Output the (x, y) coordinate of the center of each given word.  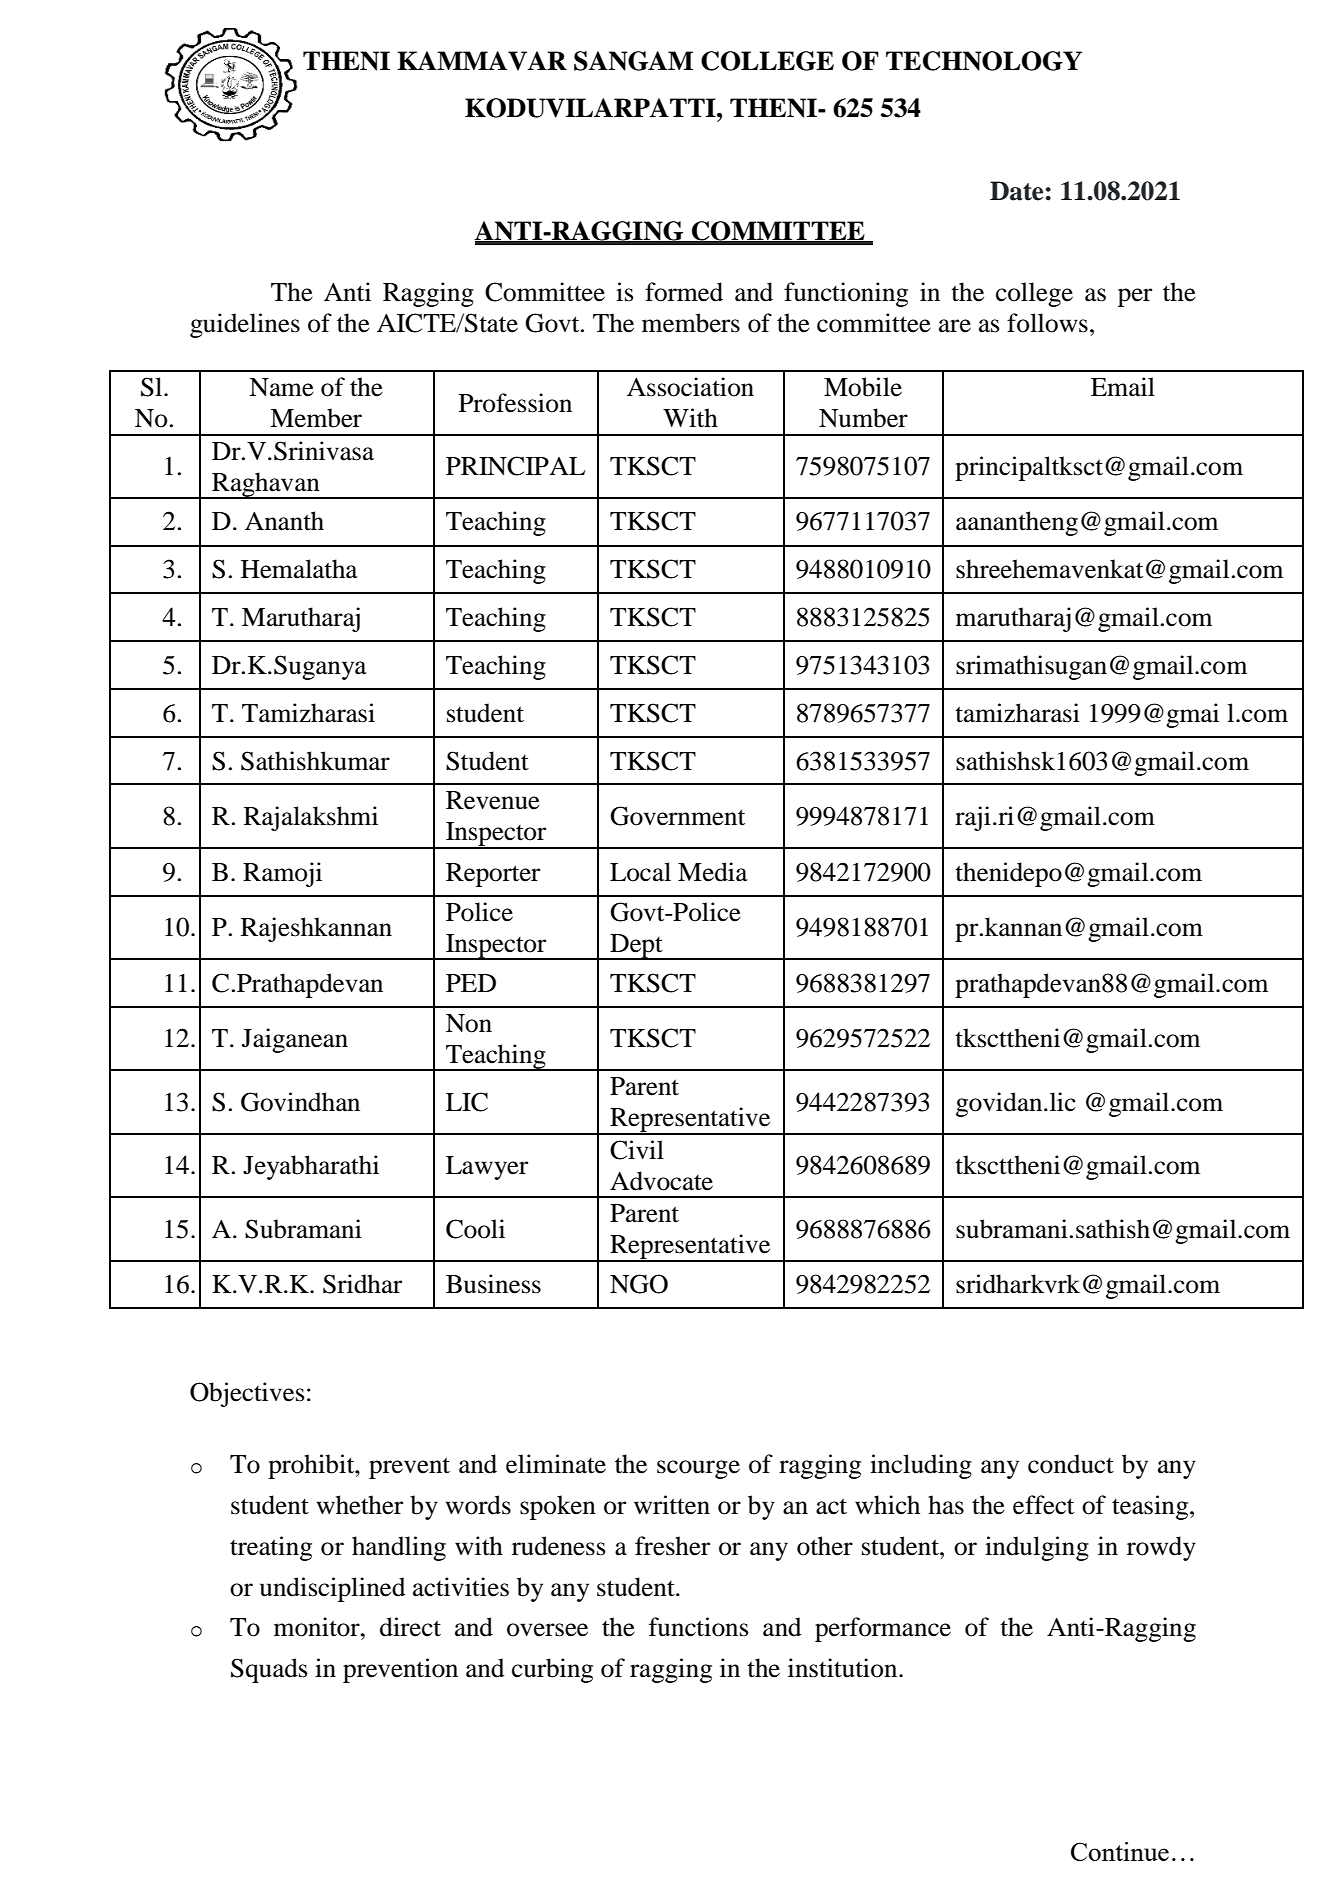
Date (1016, 191)
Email (1123, 387)
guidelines (245, 325)
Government (677, 816)
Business (493, 1284)
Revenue (493, 800)
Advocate (661, 1181)
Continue (1120, 1851)
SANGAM (633, 61)
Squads (269, 1670)
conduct (1071, 1464)
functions (698, 1627)
